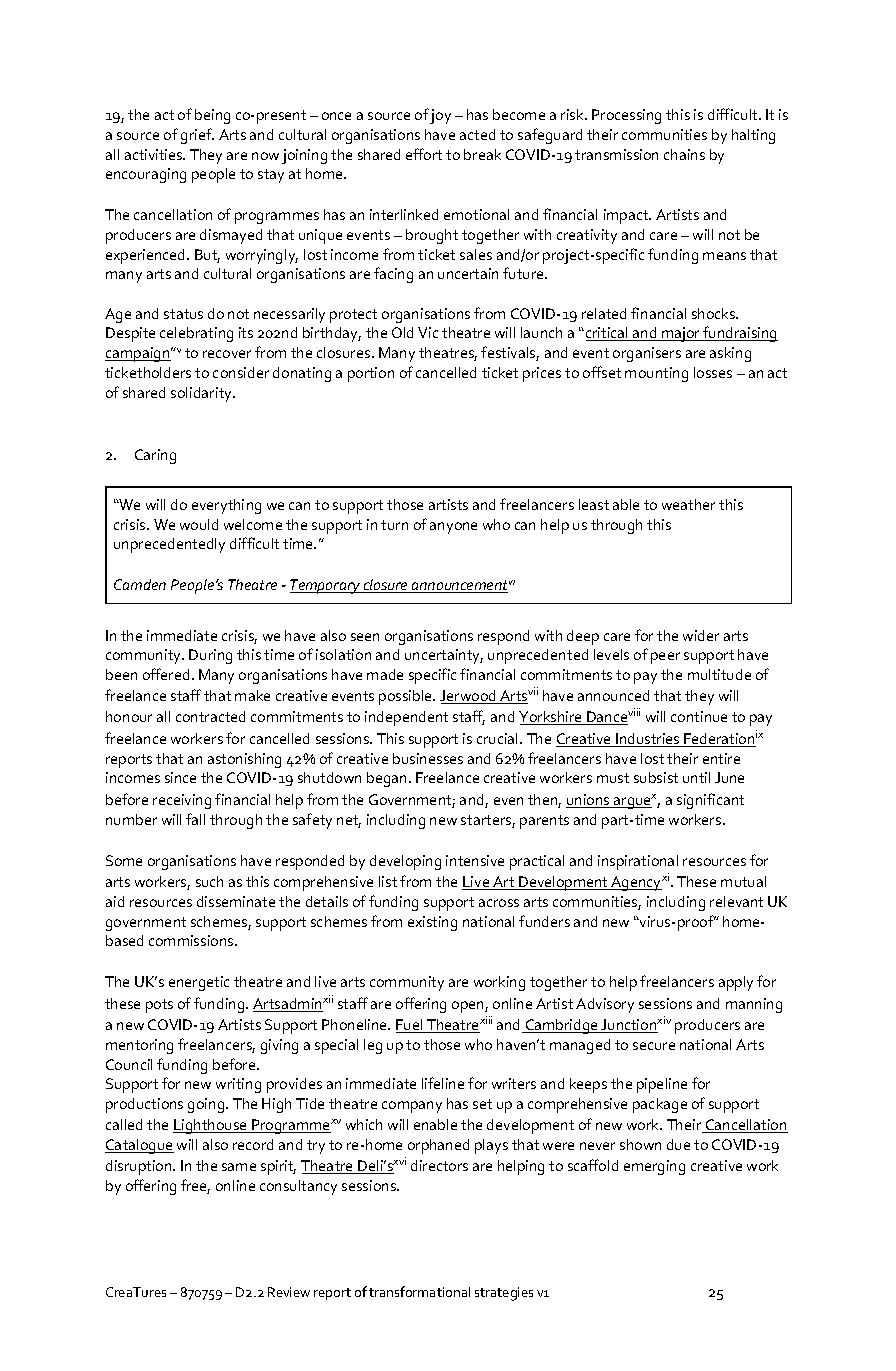  Describe the element at coordinates (166, 674) in the image. I see `offered` at that location.
